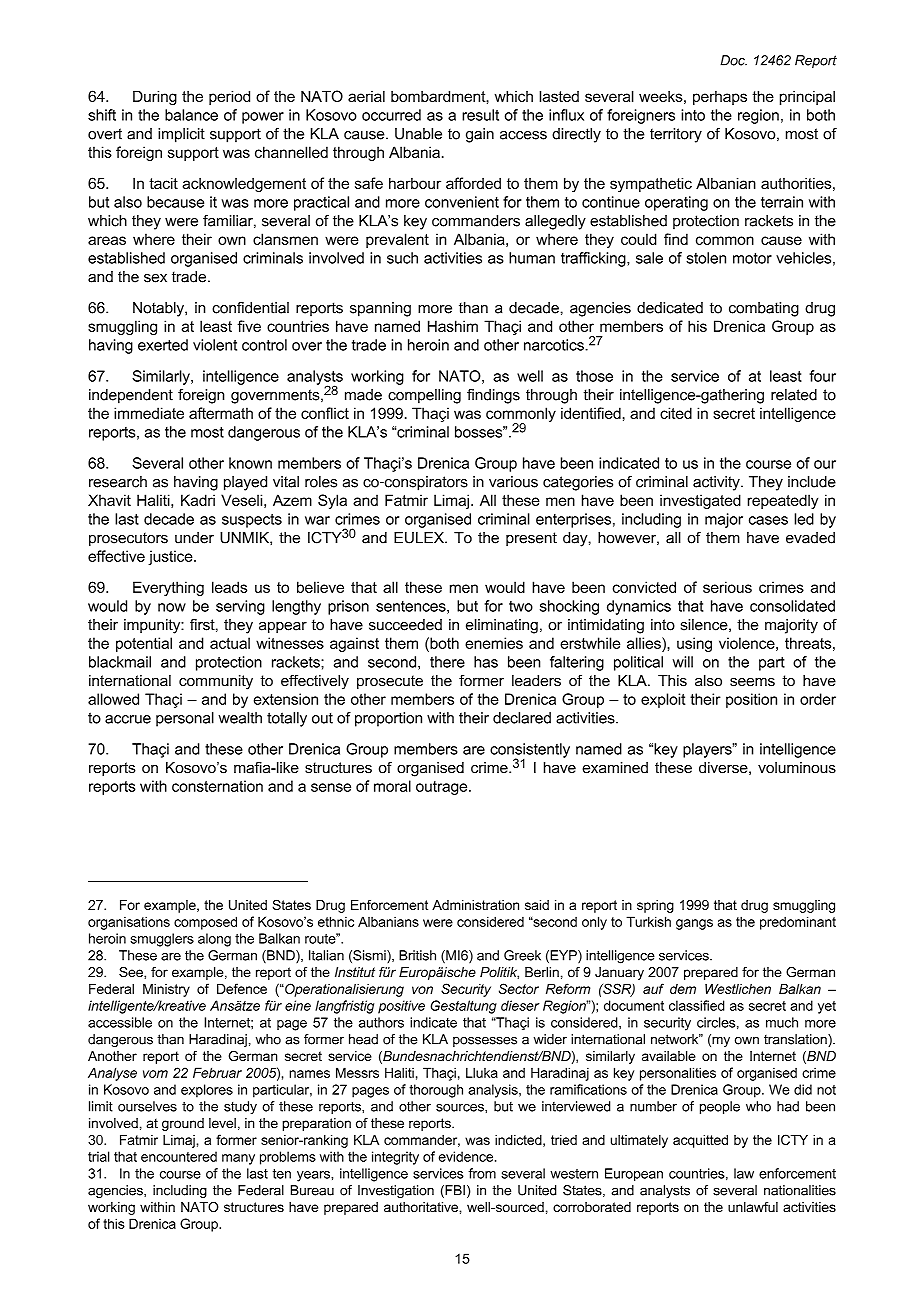 The width and height of the screenshot is (924, 1308). What do you see at coordinates (447, 662) in the screenshot?
I see `there` at bounding box center [447, 662].
